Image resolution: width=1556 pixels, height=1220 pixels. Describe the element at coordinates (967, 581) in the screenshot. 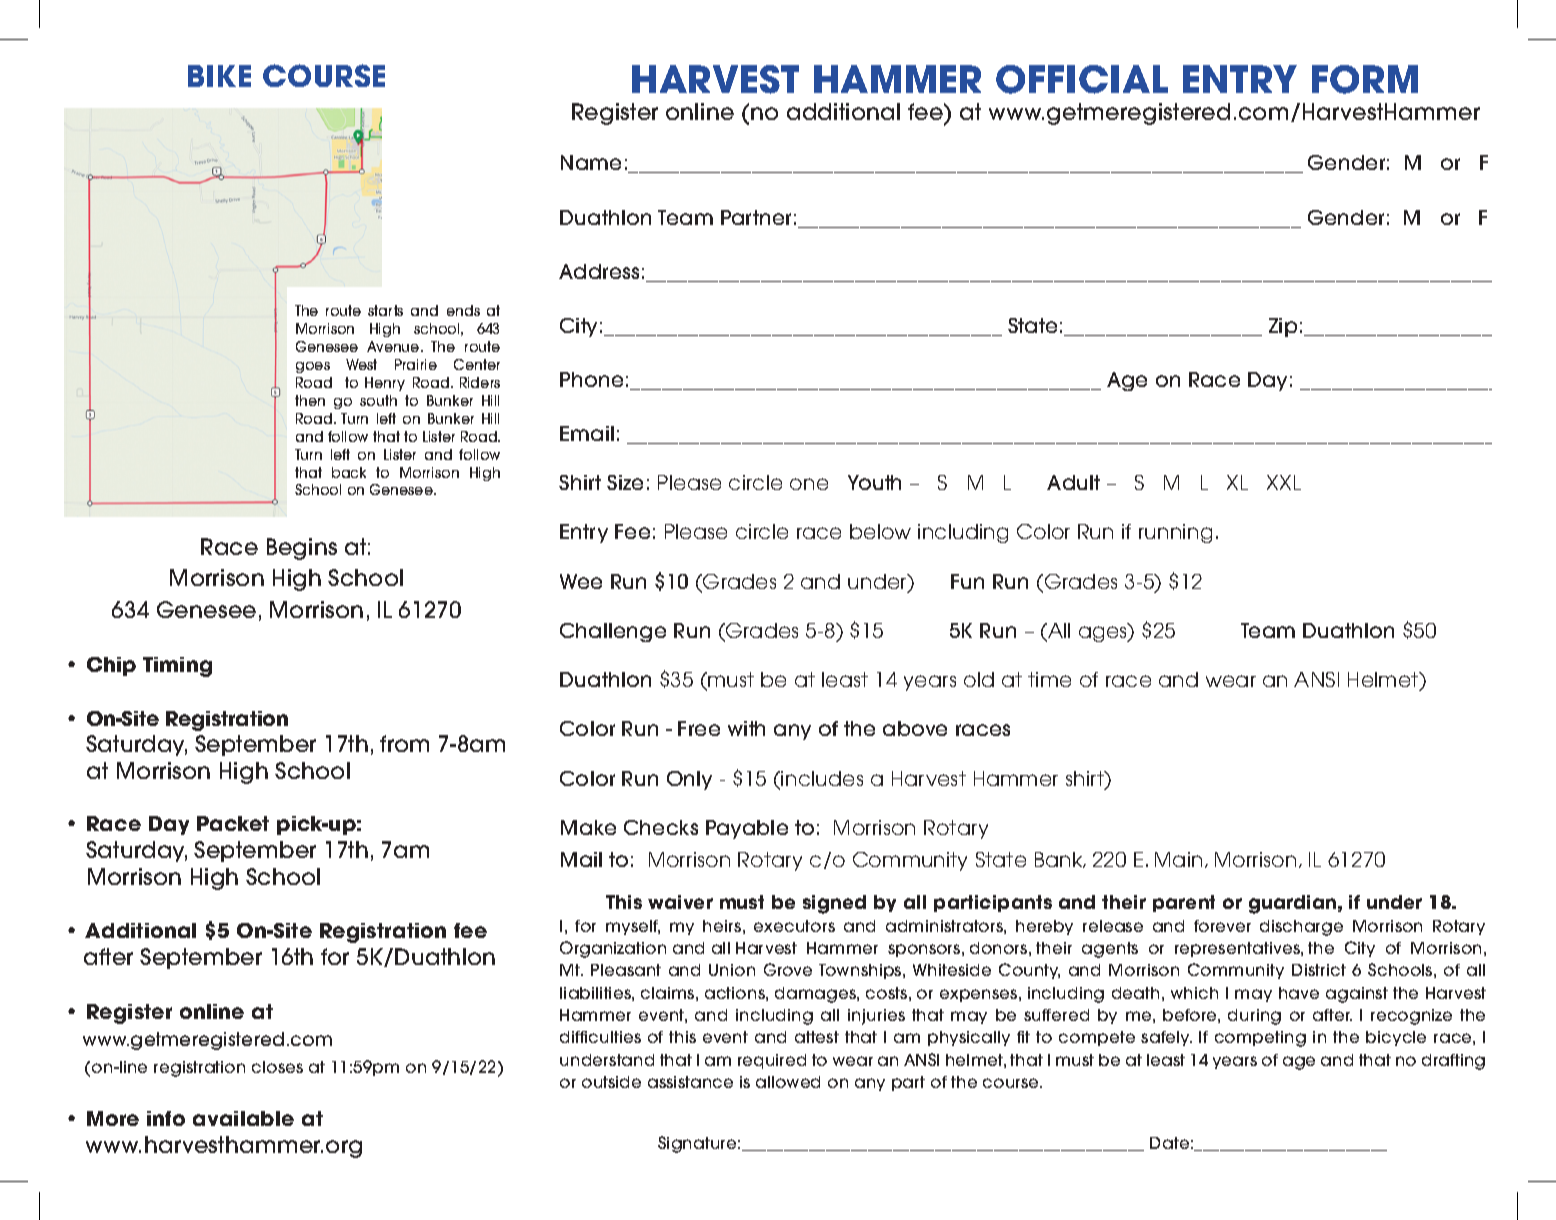

I see `Fun` at that location.
